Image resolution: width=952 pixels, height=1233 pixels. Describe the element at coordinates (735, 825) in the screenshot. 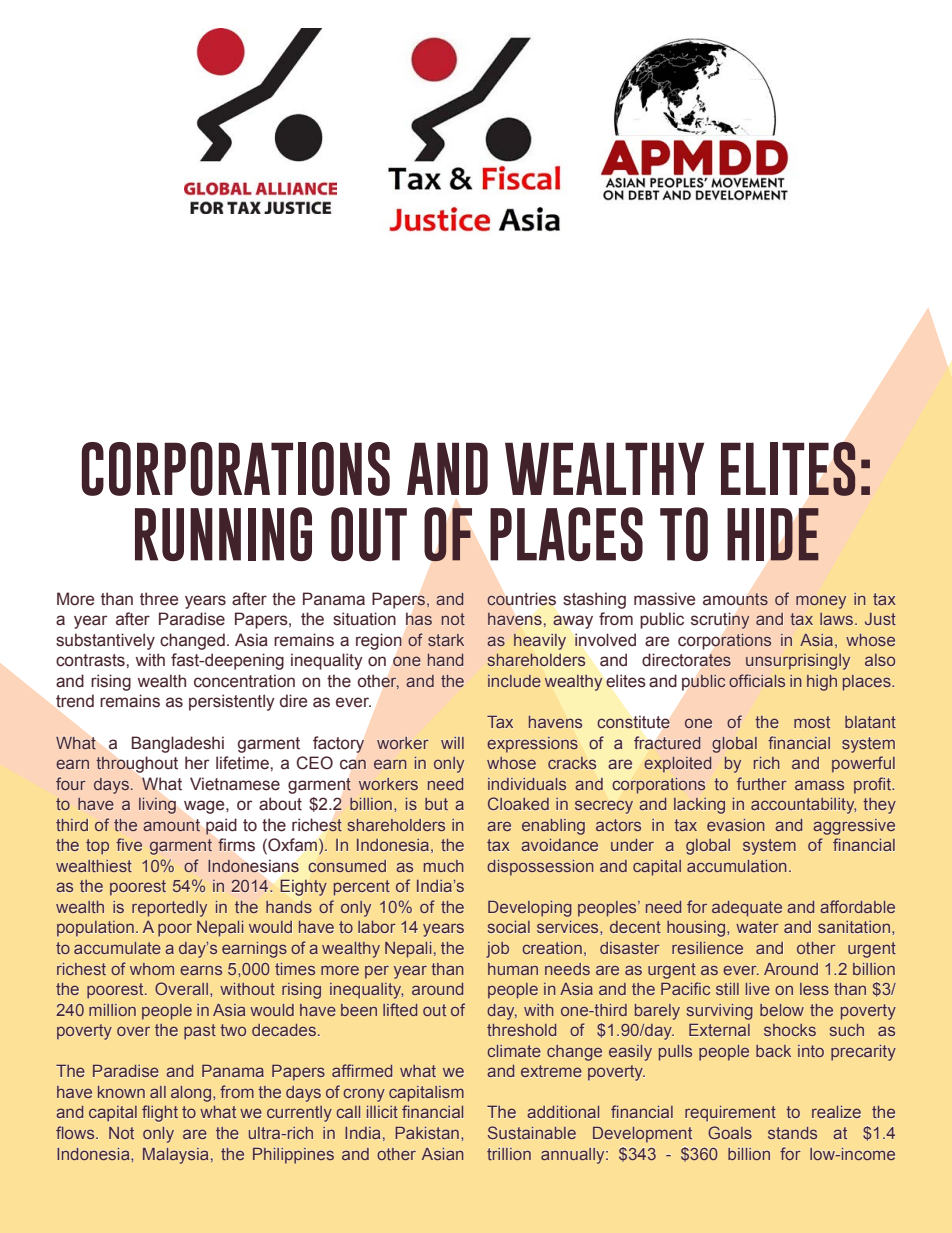

I see `evasion` at that location.
